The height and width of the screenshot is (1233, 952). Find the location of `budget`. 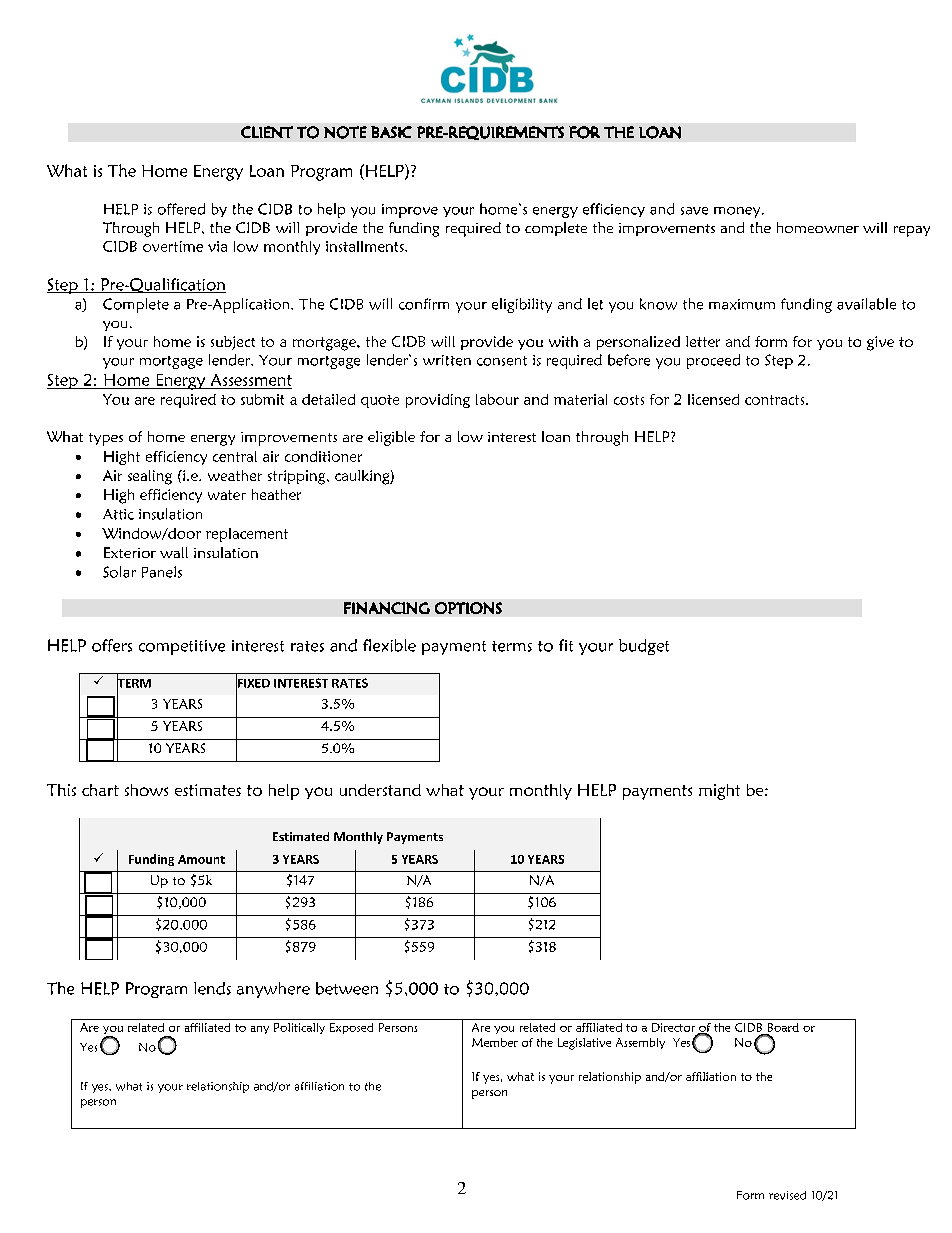

budget is located at coordinates (644, 647).
